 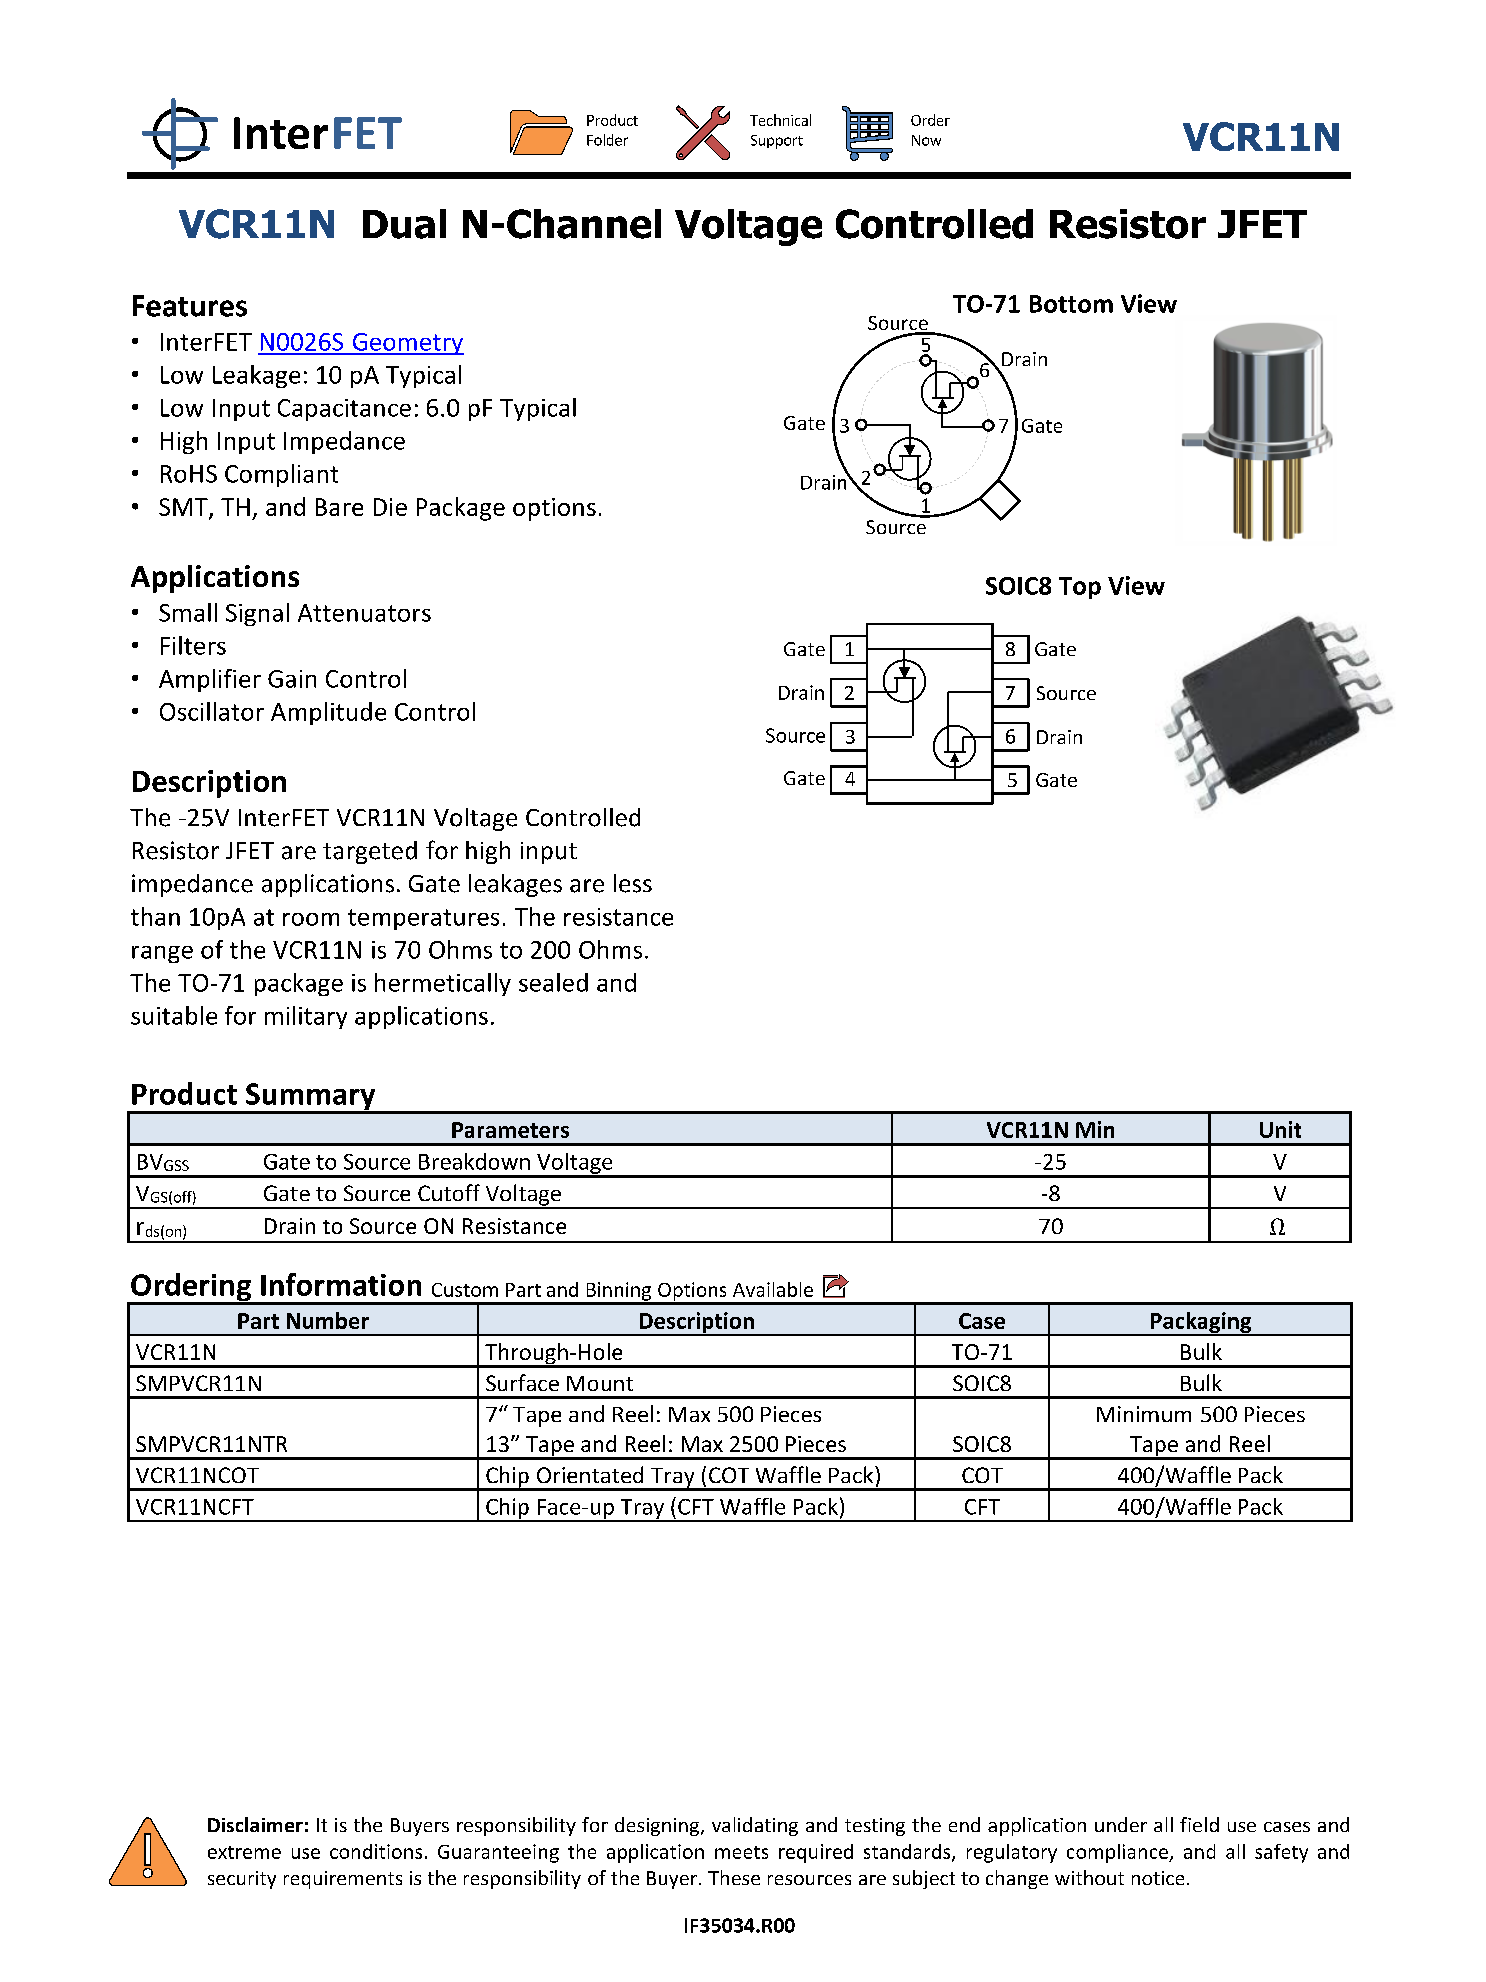 What do you see at coordinates (1080, 588) in the screenshot?
I see `Top` at bounding box center [1080, 588].
